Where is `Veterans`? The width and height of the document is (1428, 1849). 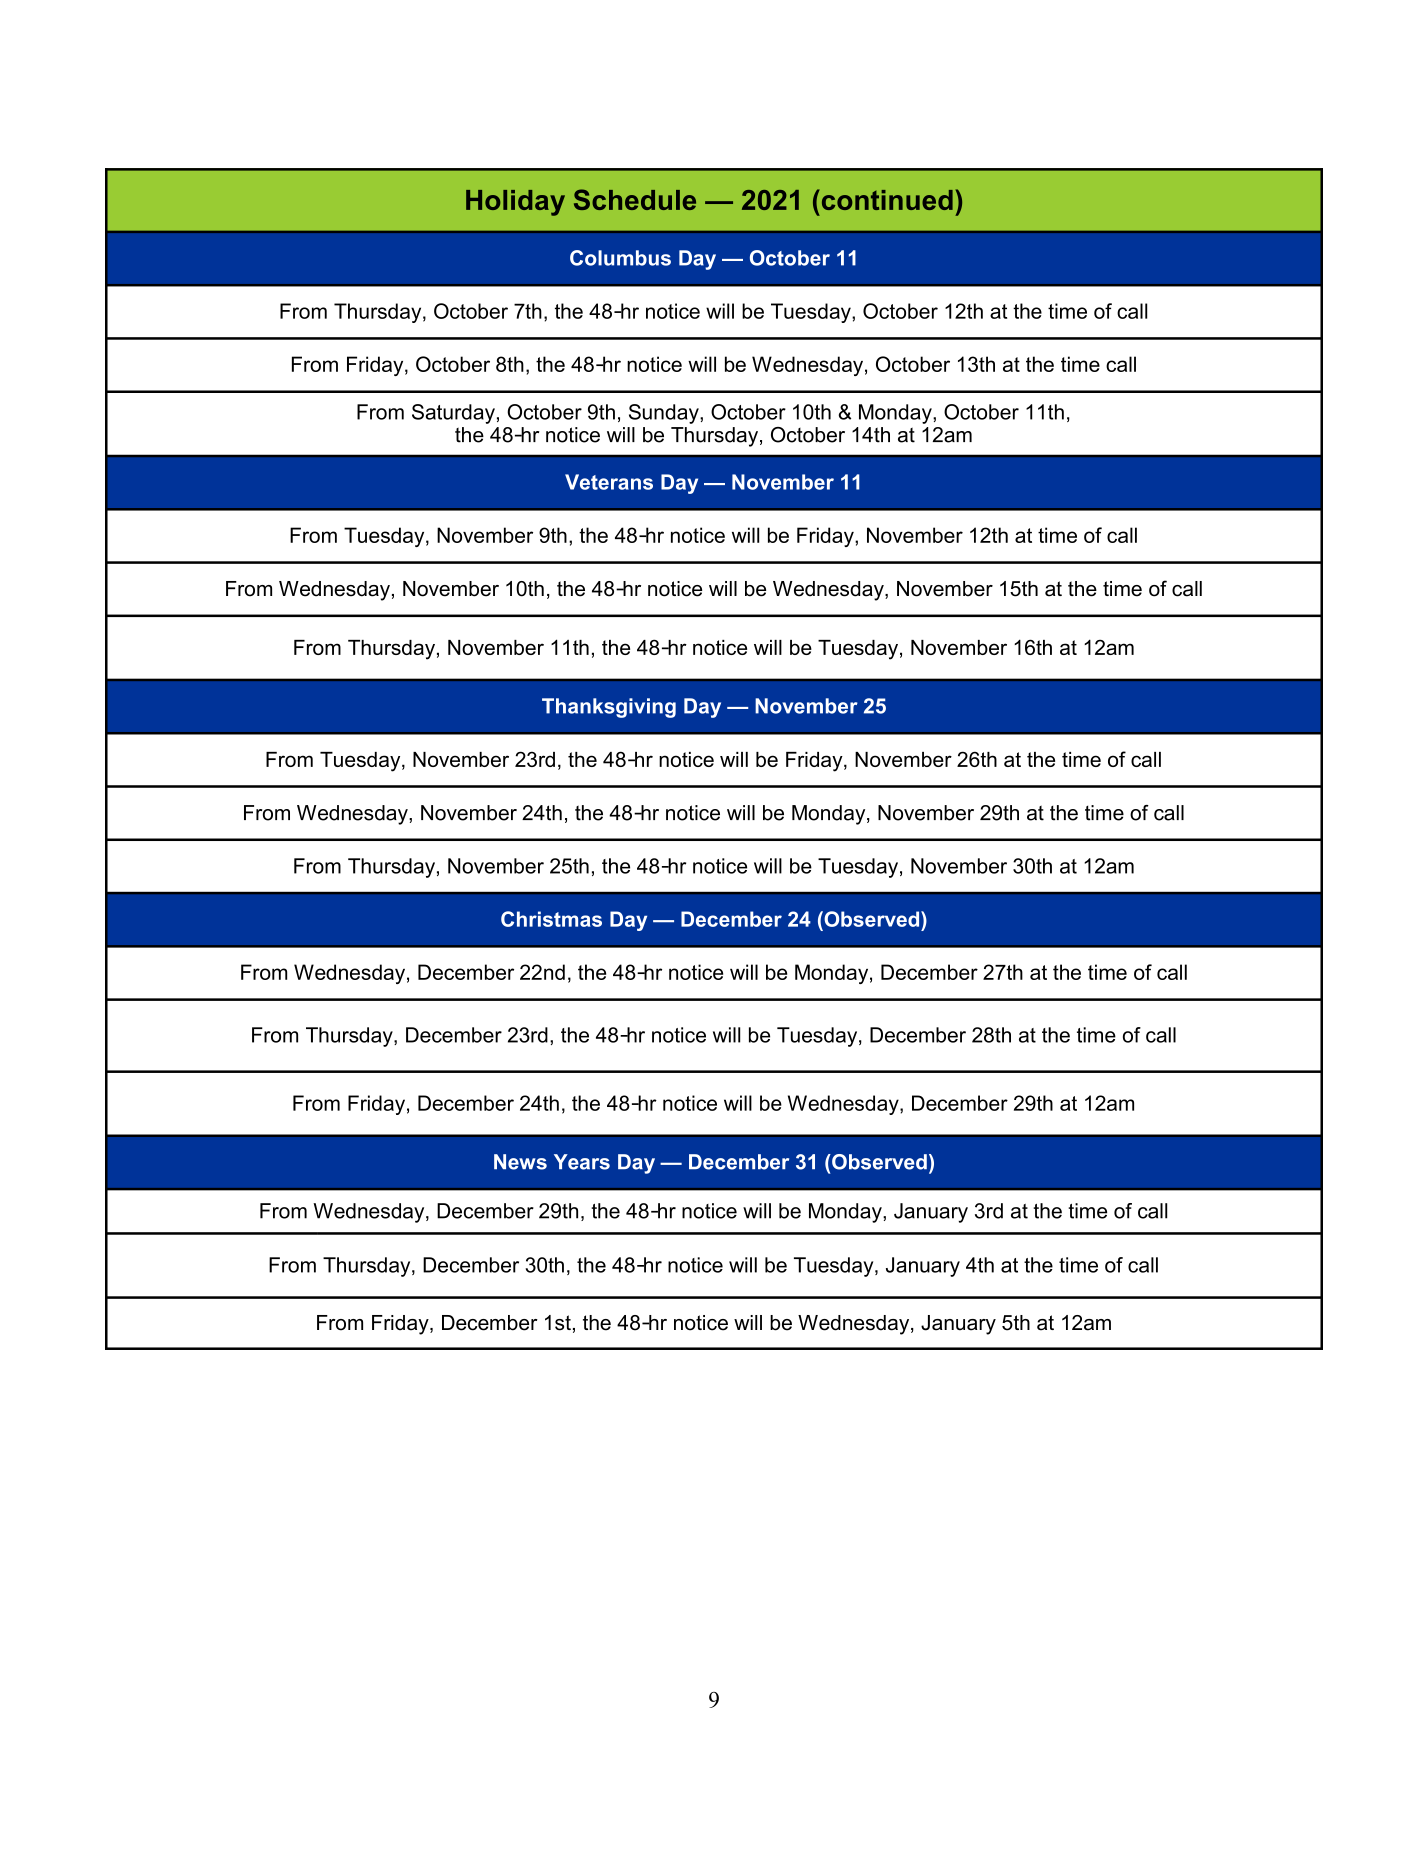 Veterans is located at coordinates (609, 482).
